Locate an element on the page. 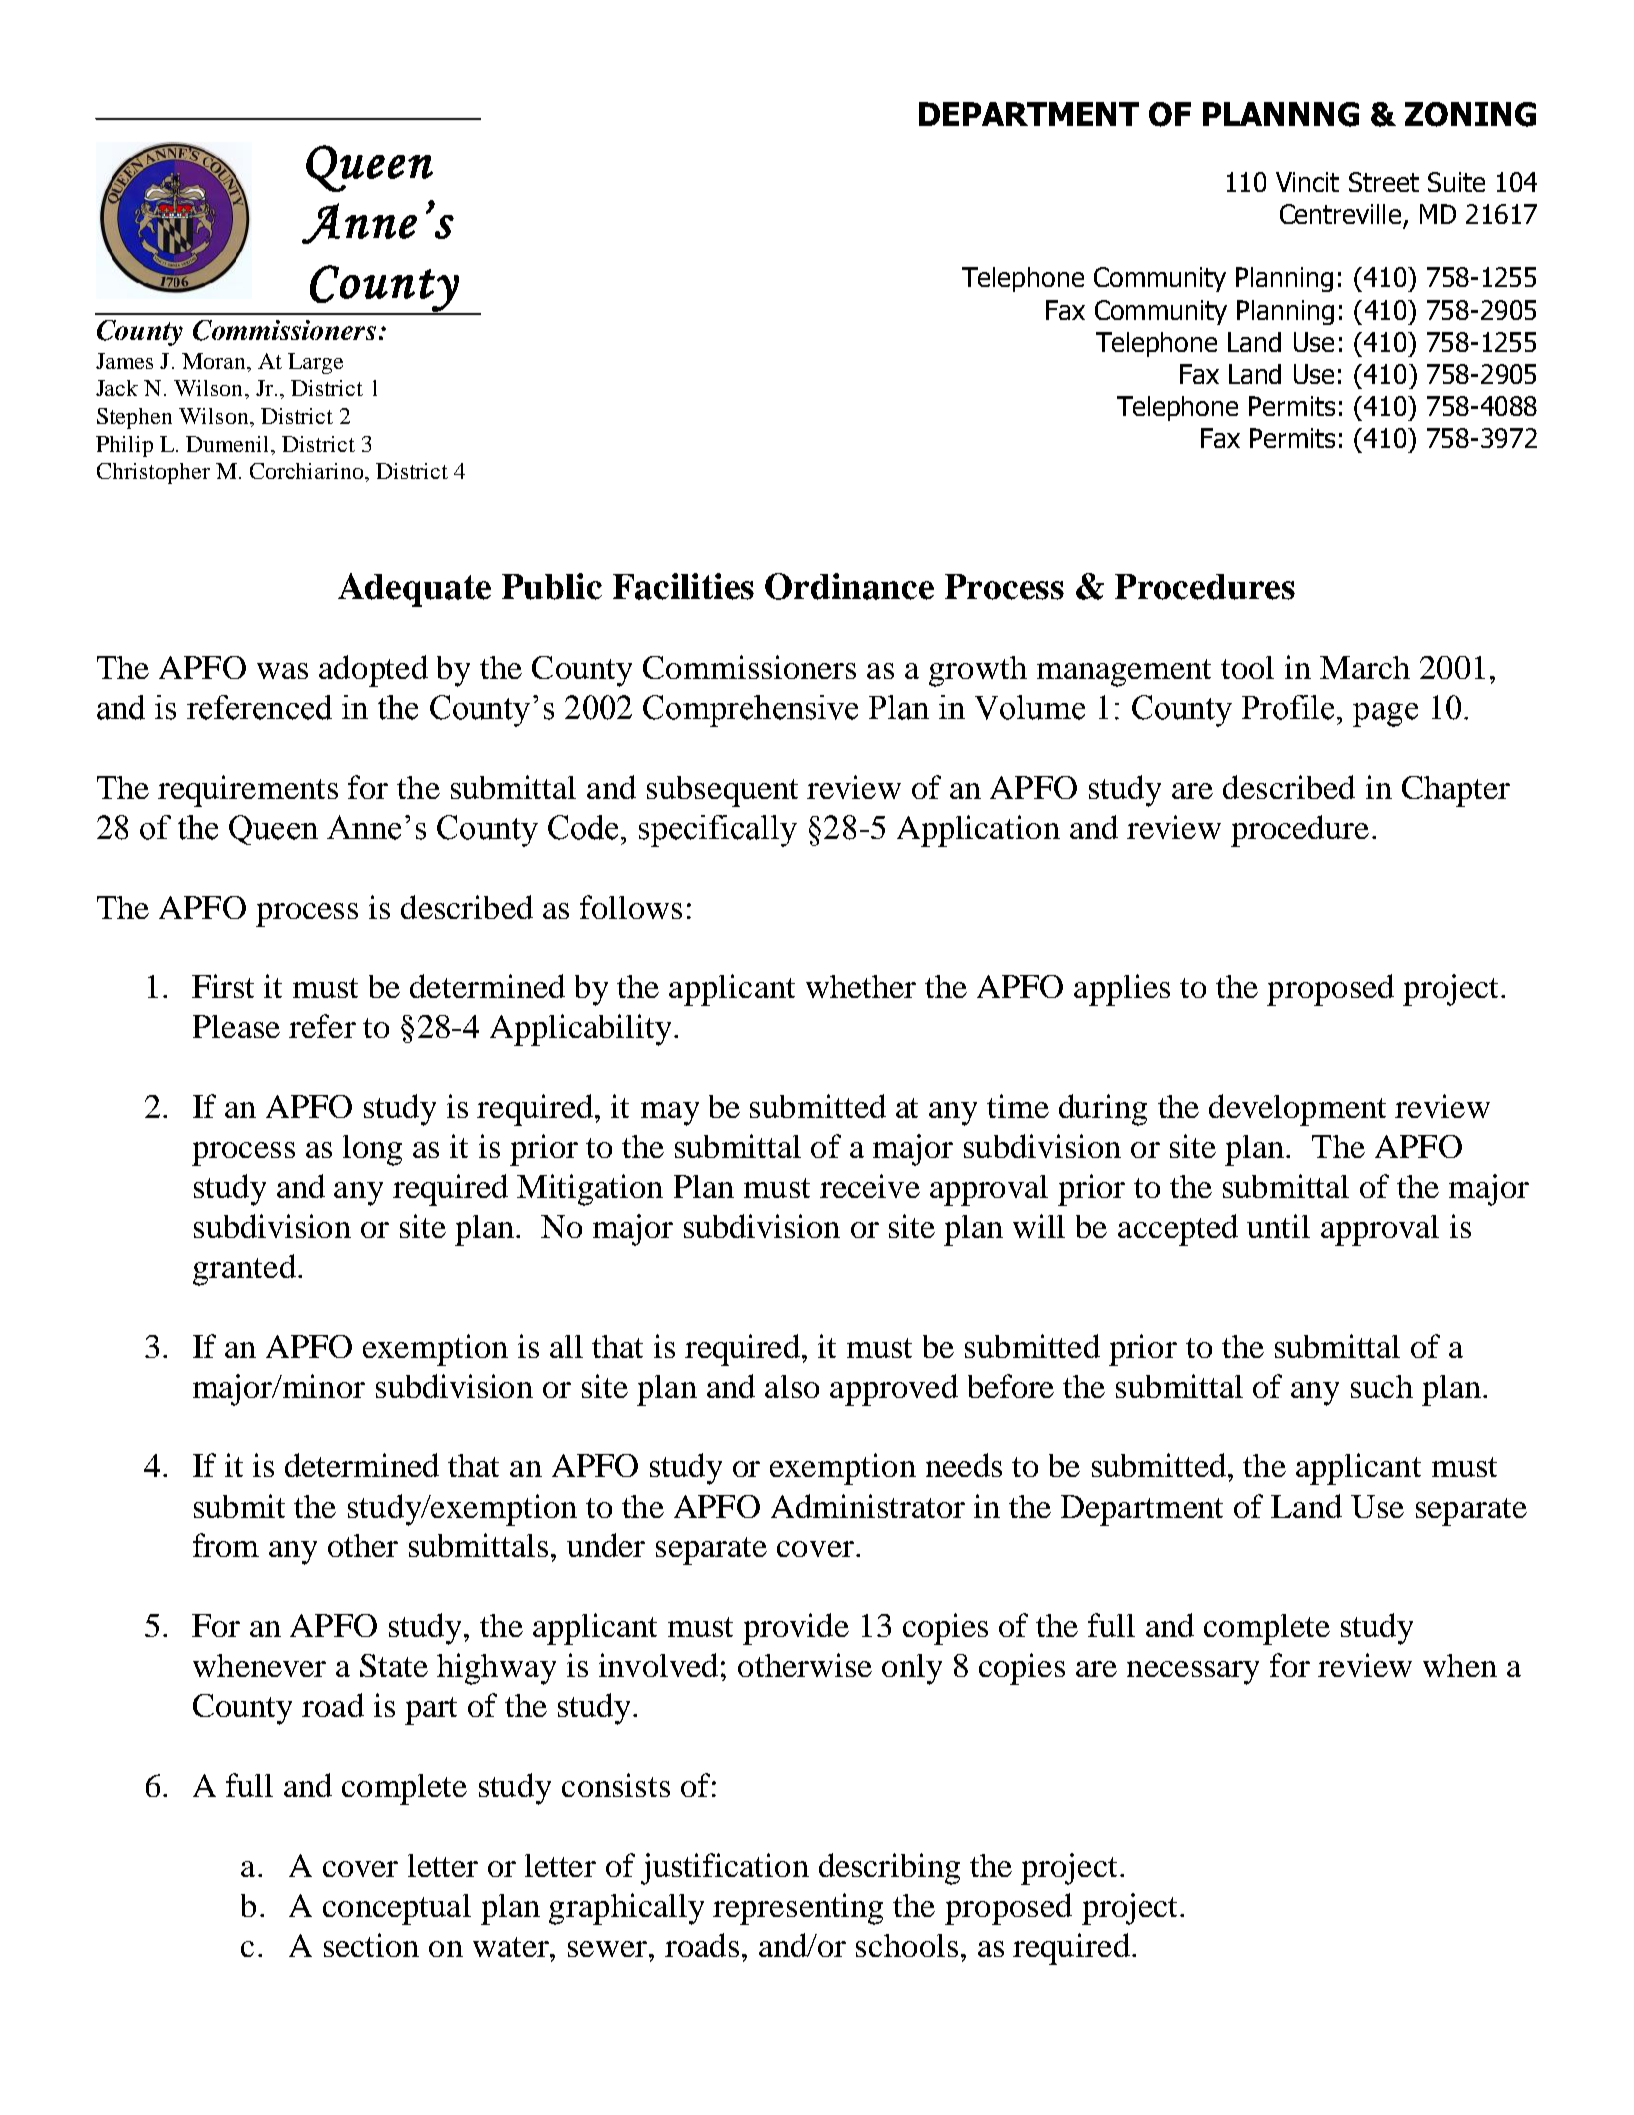  from is located at coordinates (226, 1545).
